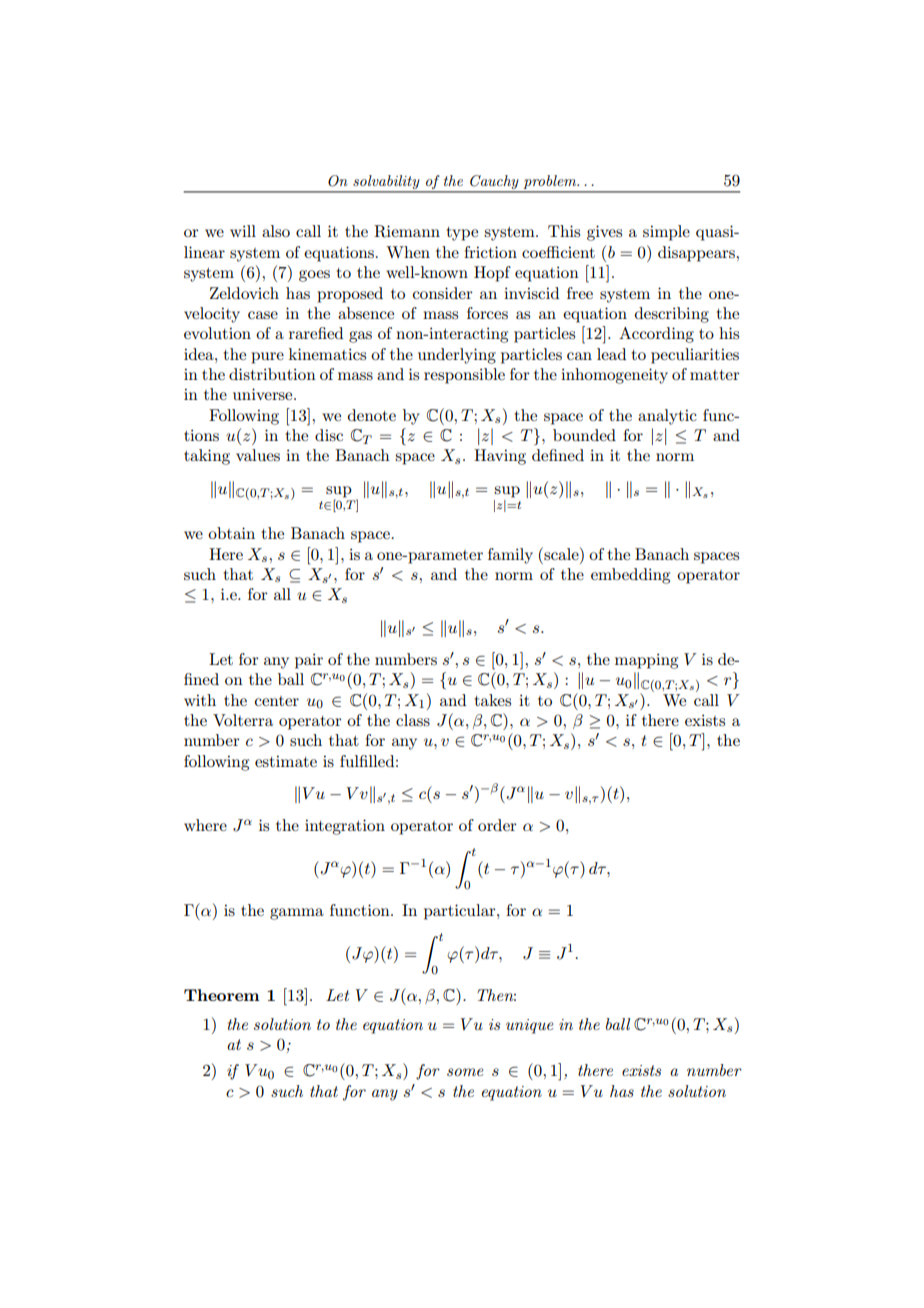 This page has height=1308, width=924. What do you see at coordinates (529, 1026) in the page?
I see `unique` at bounding box center [529, 1026].
